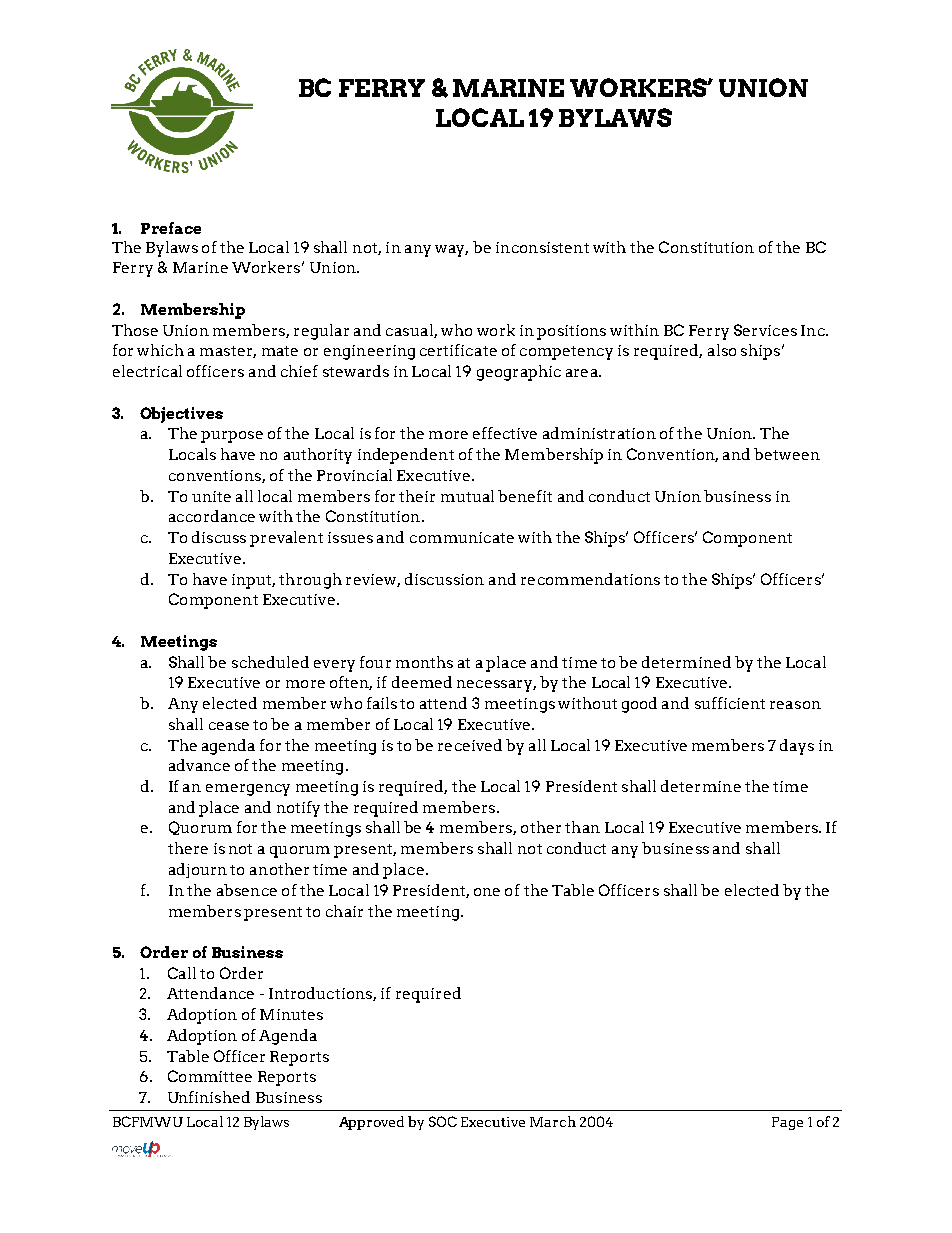  I want to click on inconsistent, so click(542, 247).
